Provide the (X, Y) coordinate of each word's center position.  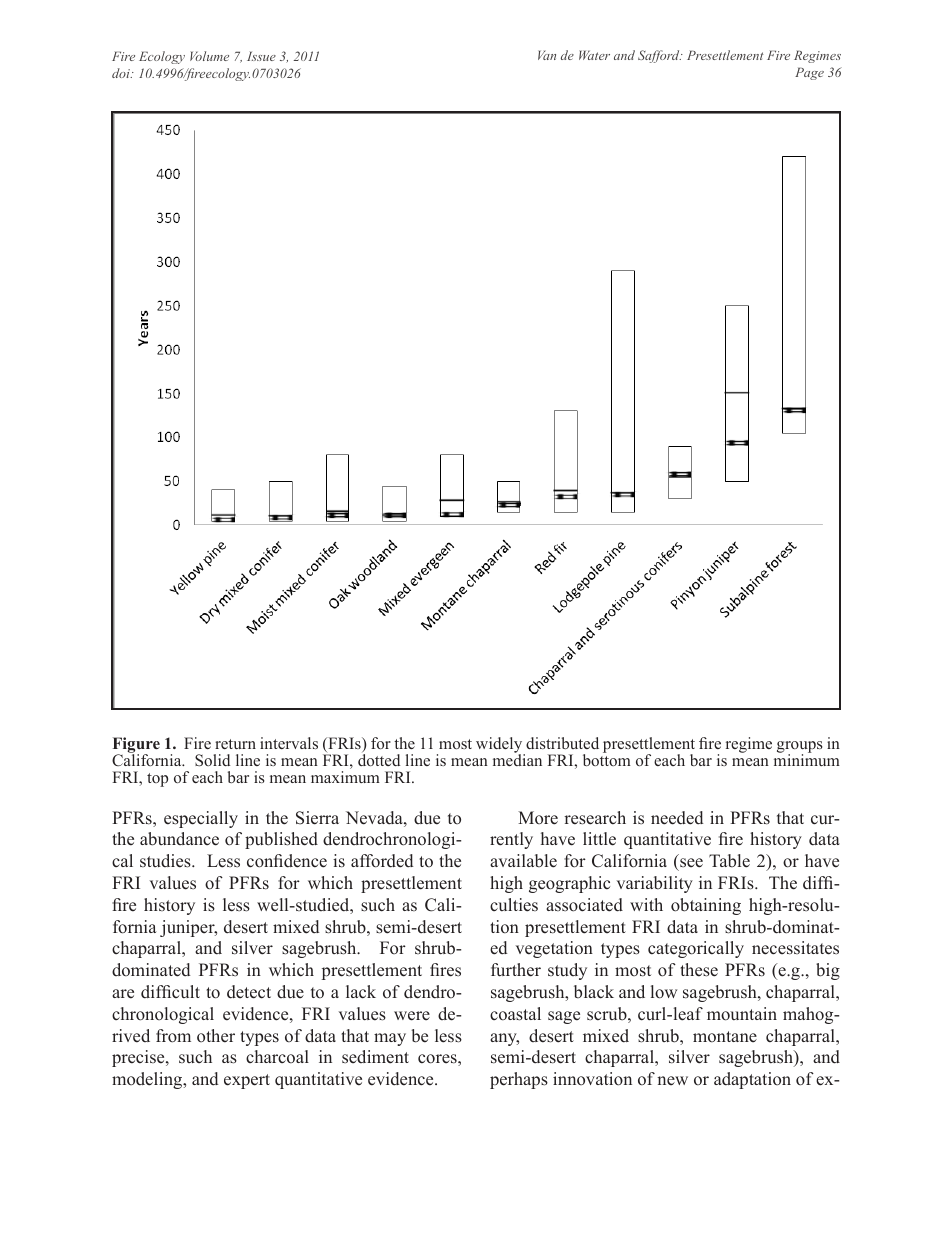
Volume (209, 56)
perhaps (519, 1080)
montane (725, 1037)
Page (809, 73)
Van (547, 55)
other (216, 1036)
